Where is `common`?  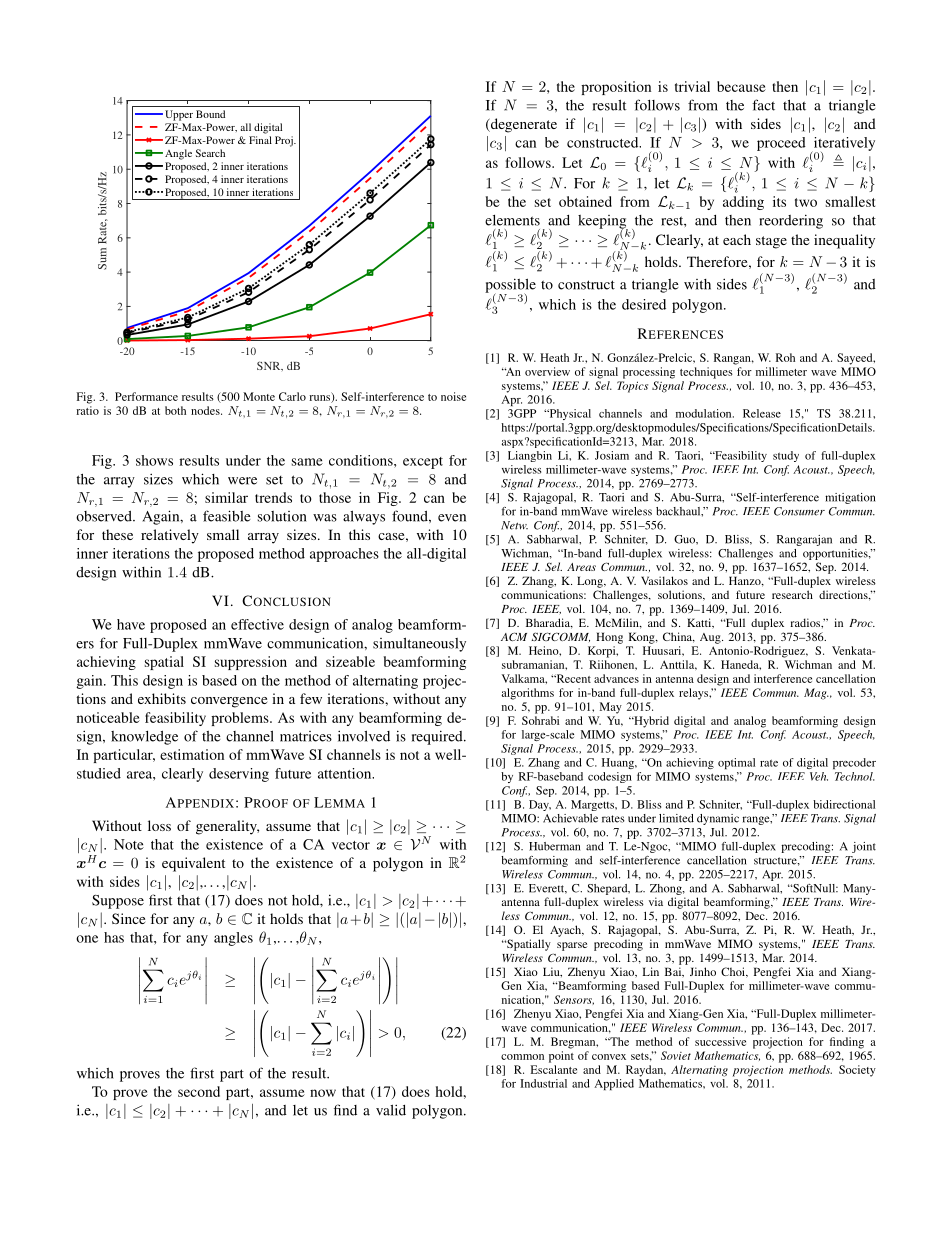 common is located at coordinates (522, 1057).
